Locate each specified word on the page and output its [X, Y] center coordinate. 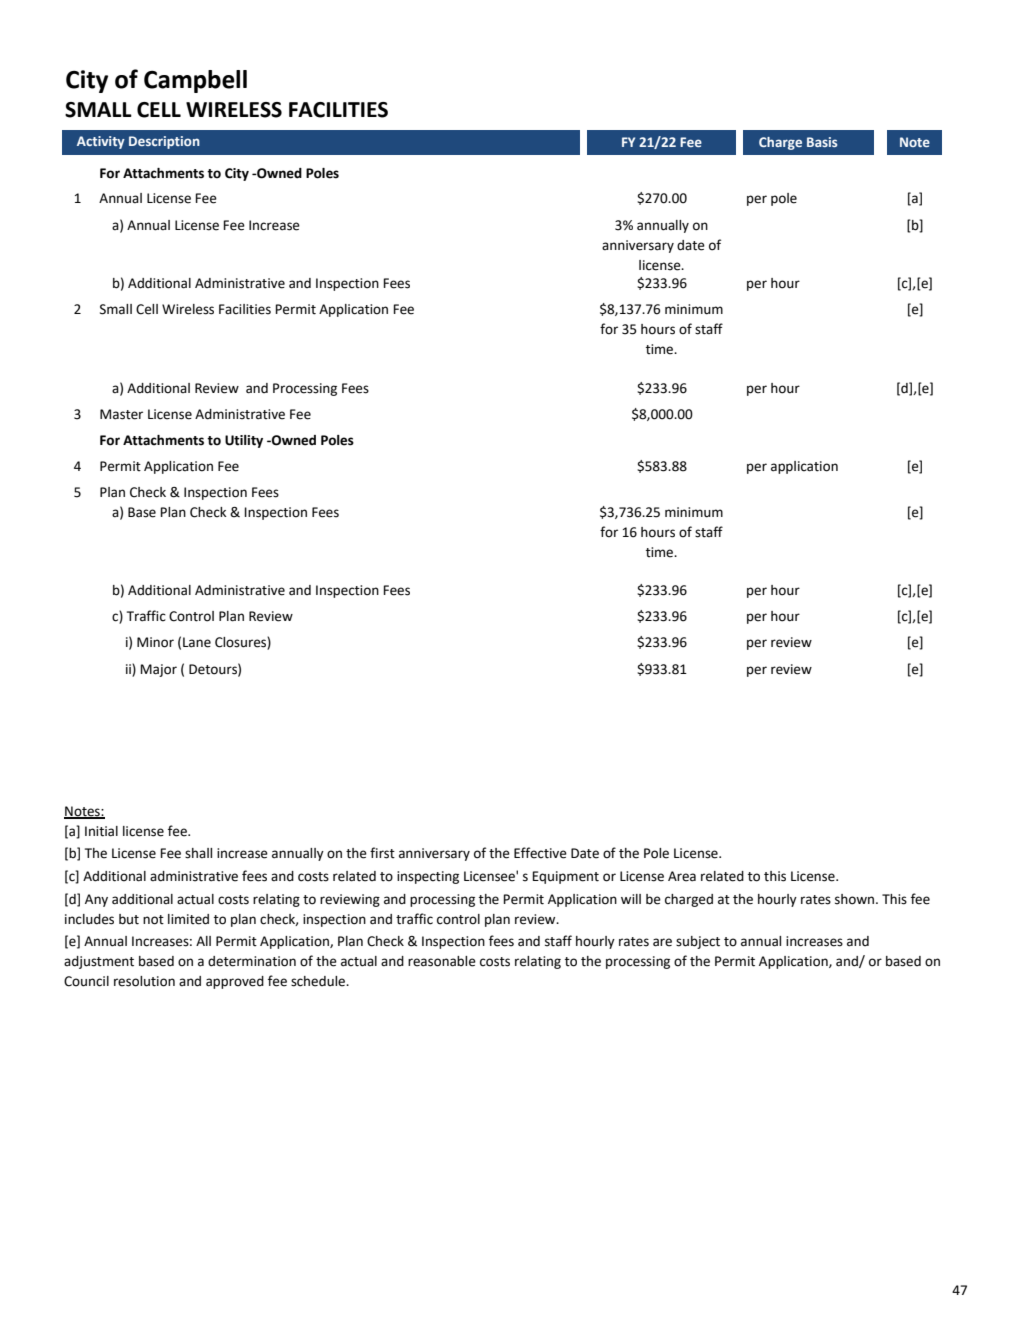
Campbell [195, 81]
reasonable [442, 961]
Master [121, 414]
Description [164, 142]
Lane [197, 642]
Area [682, 876]
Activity [101, 142]
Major [158, 670]
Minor [155, 642]
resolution [144, 981]
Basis [822, 142]
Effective [540, 853]
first [382, 853]
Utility [244, 441]
